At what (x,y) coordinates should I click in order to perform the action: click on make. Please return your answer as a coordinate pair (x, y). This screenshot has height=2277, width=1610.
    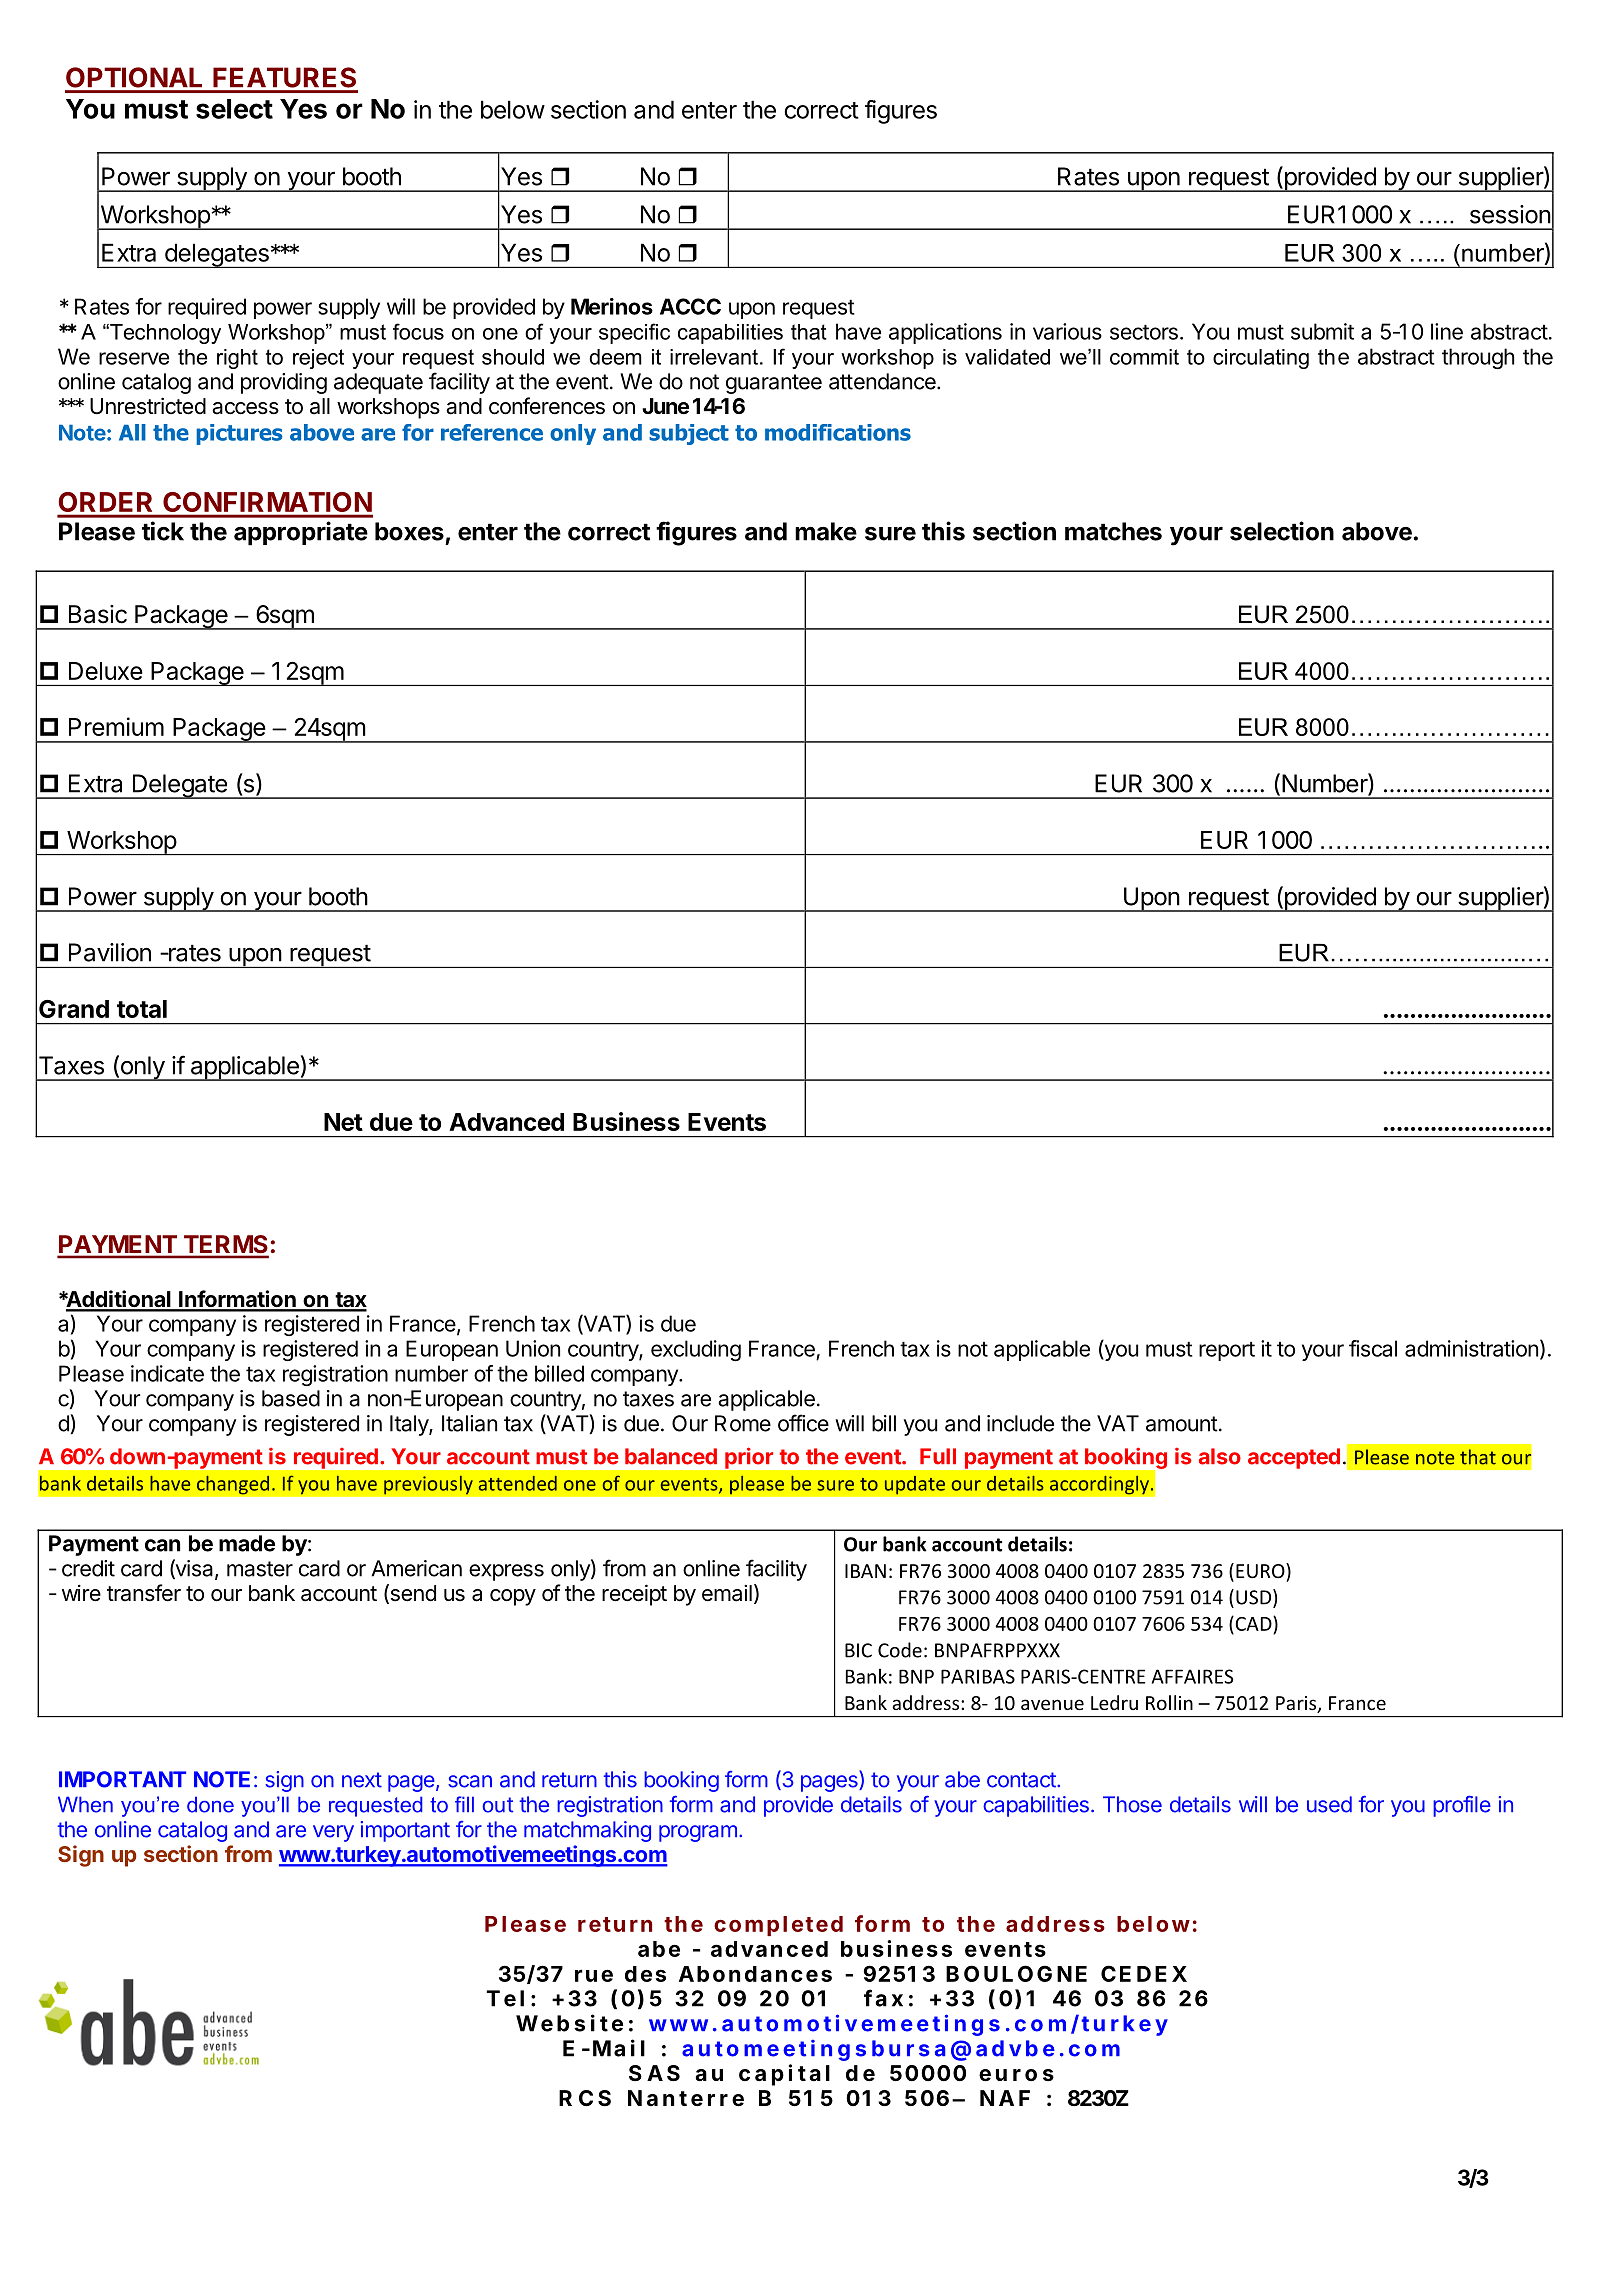
    Looking at the image, I should click on (826, 531).
